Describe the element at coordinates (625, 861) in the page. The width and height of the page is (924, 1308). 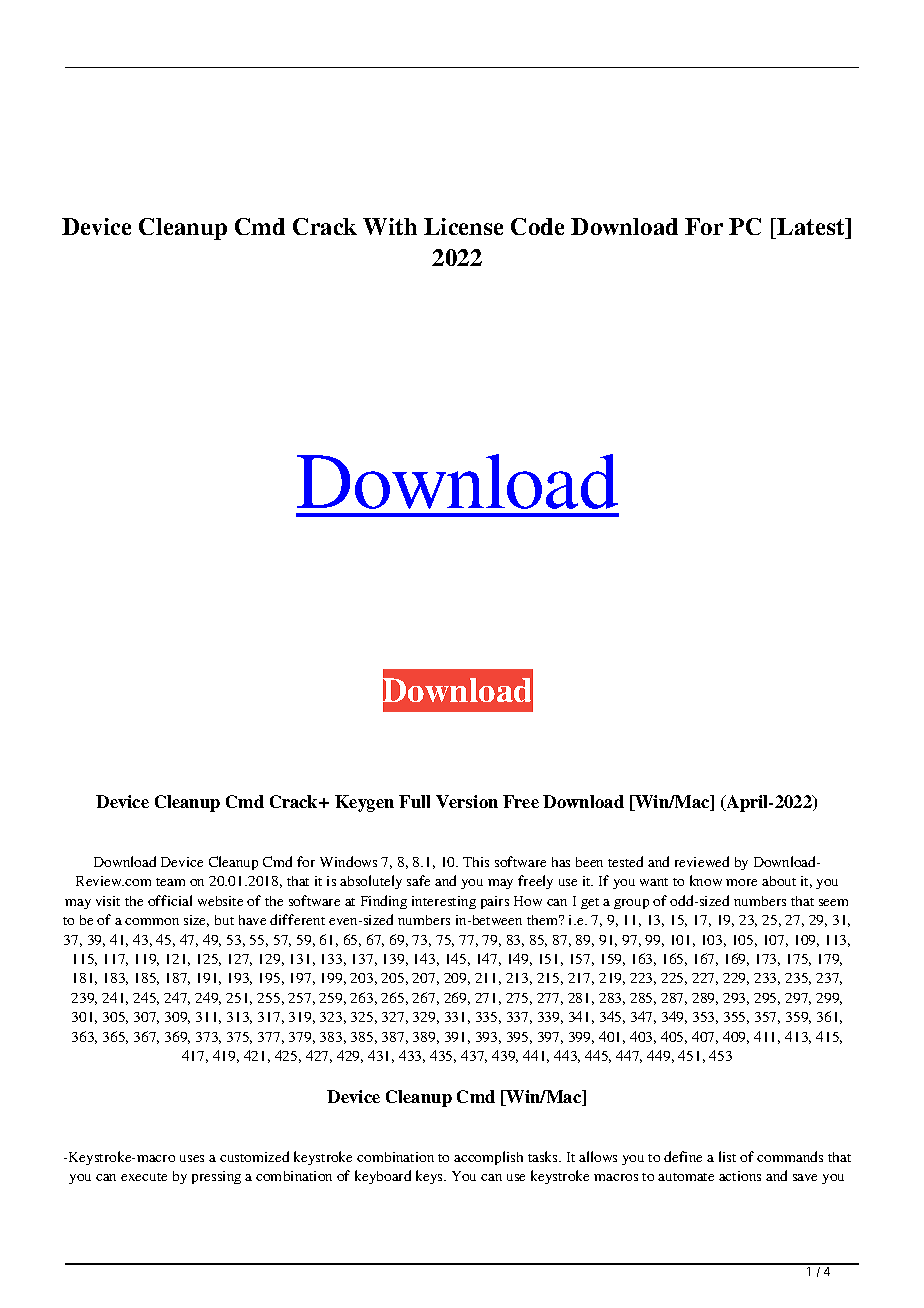
I see `tested` at that location.
